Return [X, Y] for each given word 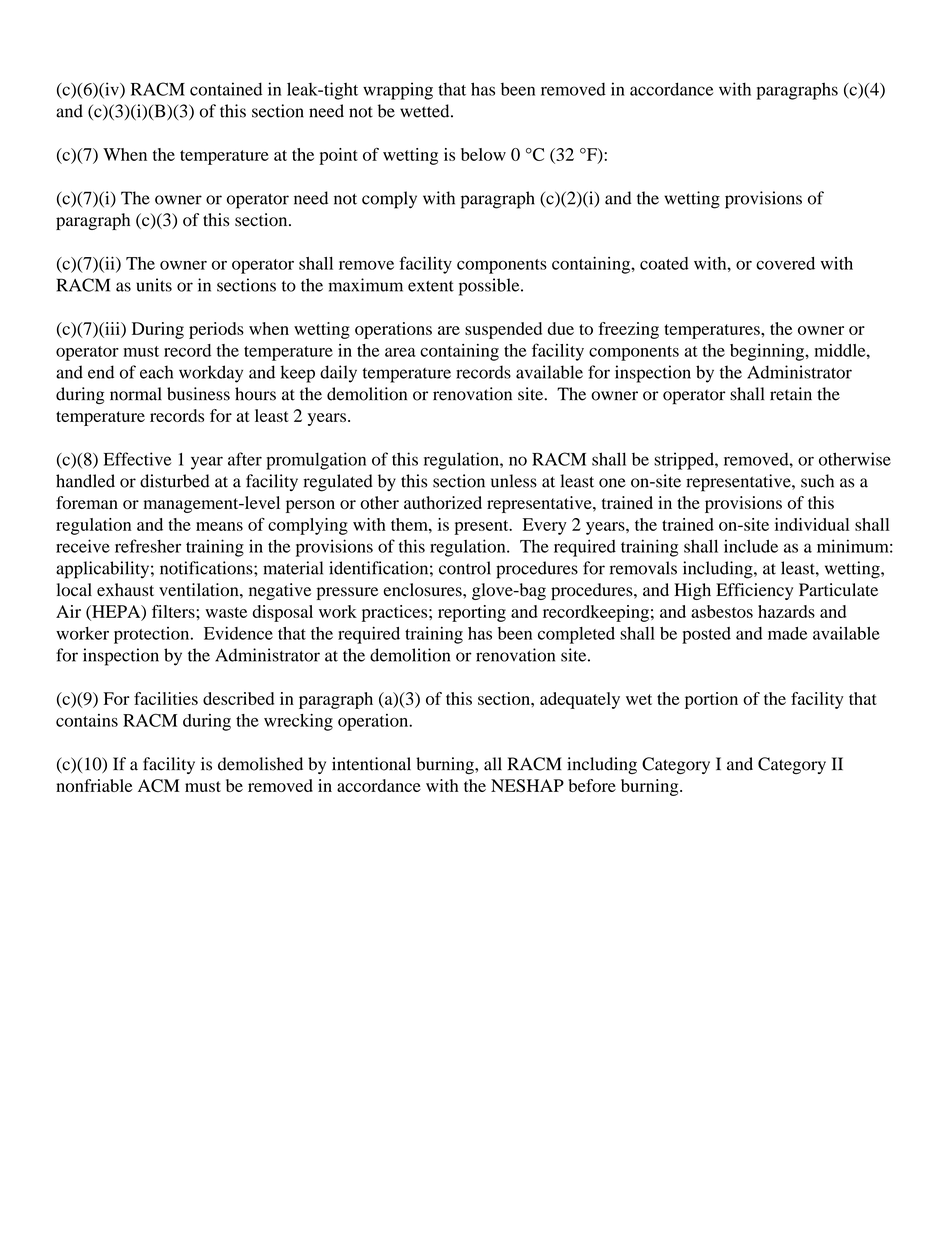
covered [785, 263]
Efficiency [754, 591]
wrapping [398, 91]
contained [226, 89]
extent [431, 286]
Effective [137, 459]
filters [174, 611]
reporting [472, 613]
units [154, 285]
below [483, 154]
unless [514, 481]
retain [791, 394]
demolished [260, 764]
